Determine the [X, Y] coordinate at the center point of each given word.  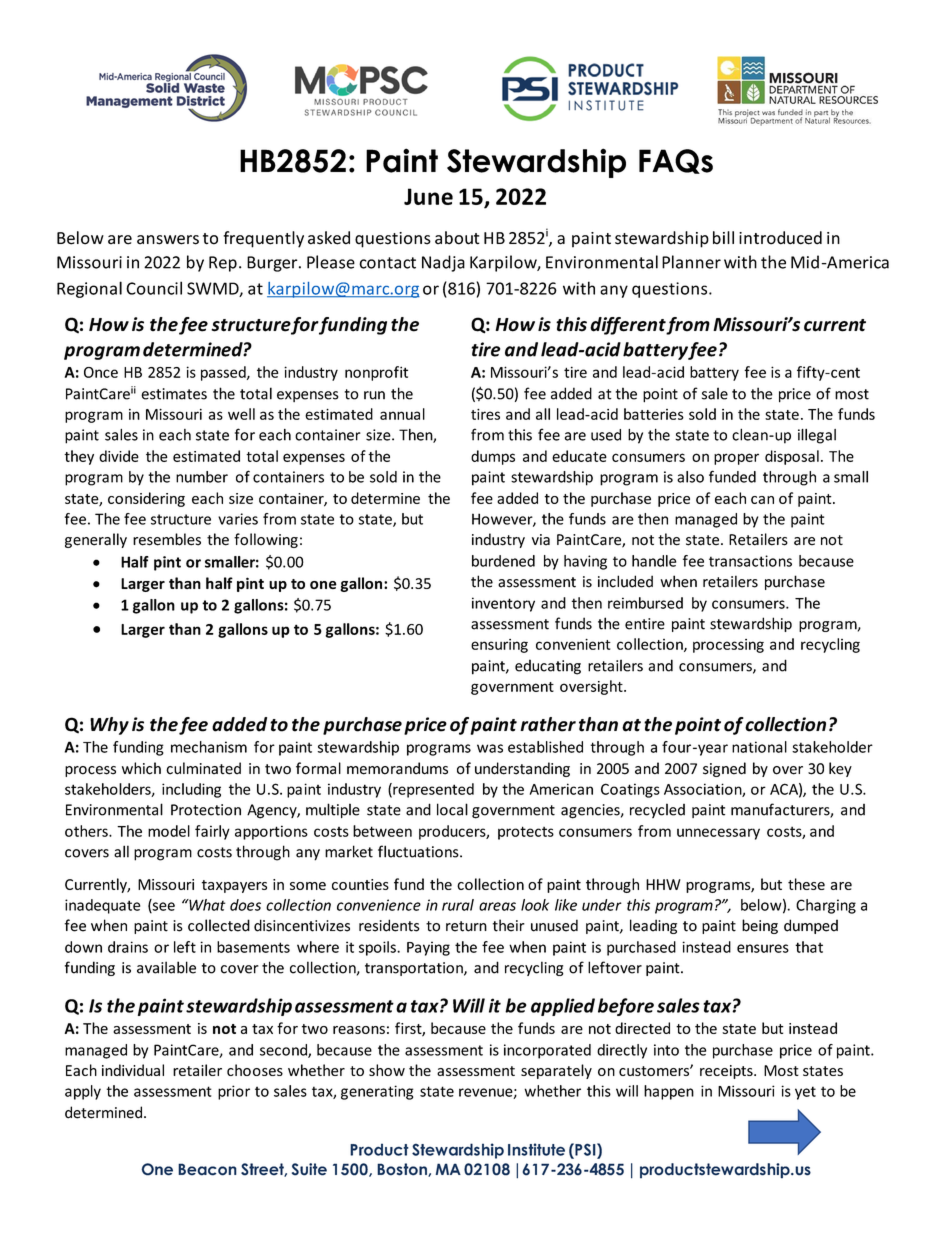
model [169, 831]
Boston [403, 1170]
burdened [503, 561]
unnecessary [718, 834]
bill [723, 237]
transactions [750, 561]
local [452, 809]
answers [168, 240]
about [457, 238]
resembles [167, 539]
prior [234, 1092]
